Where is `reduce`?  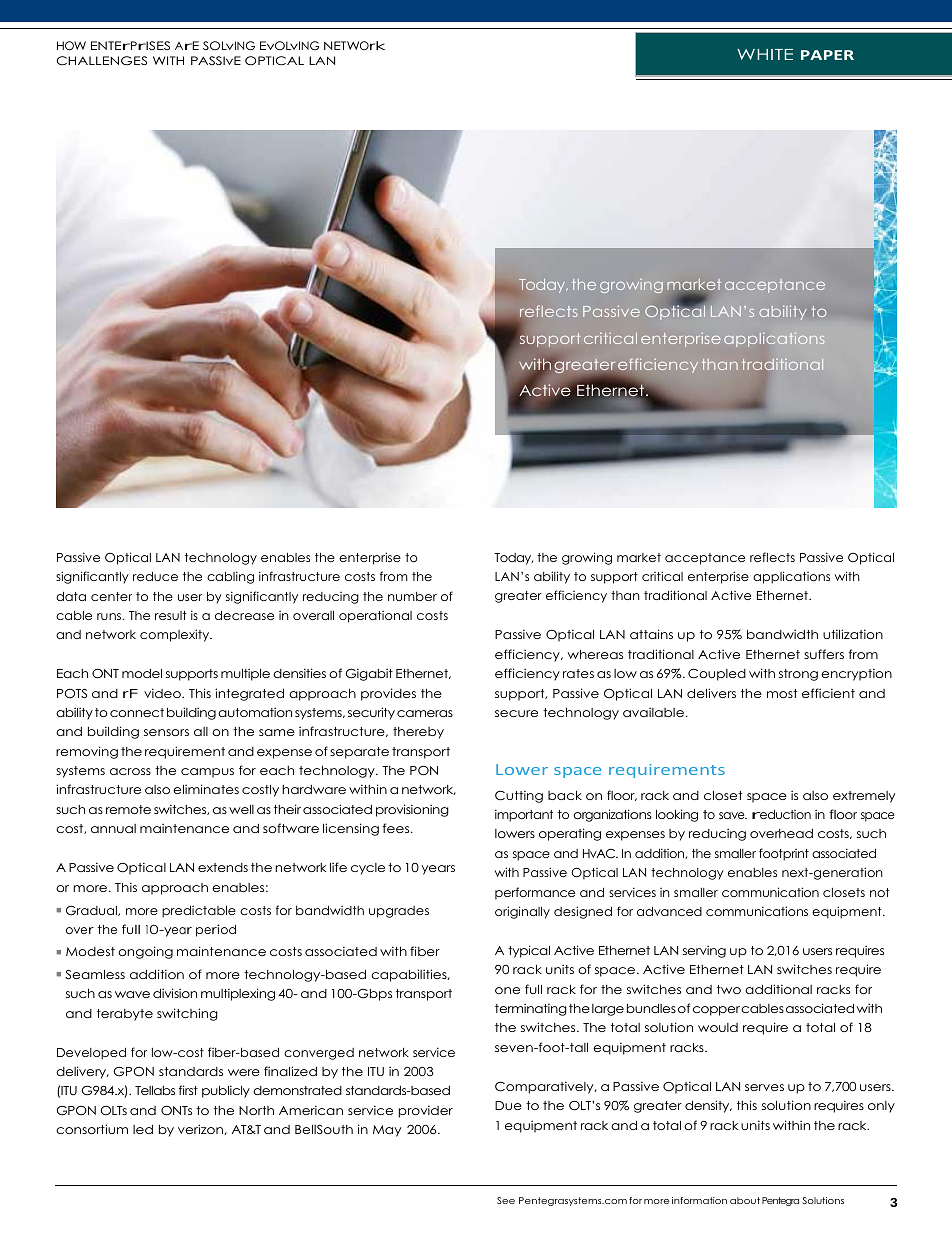 reduce is located at coordinates (155, 576).
